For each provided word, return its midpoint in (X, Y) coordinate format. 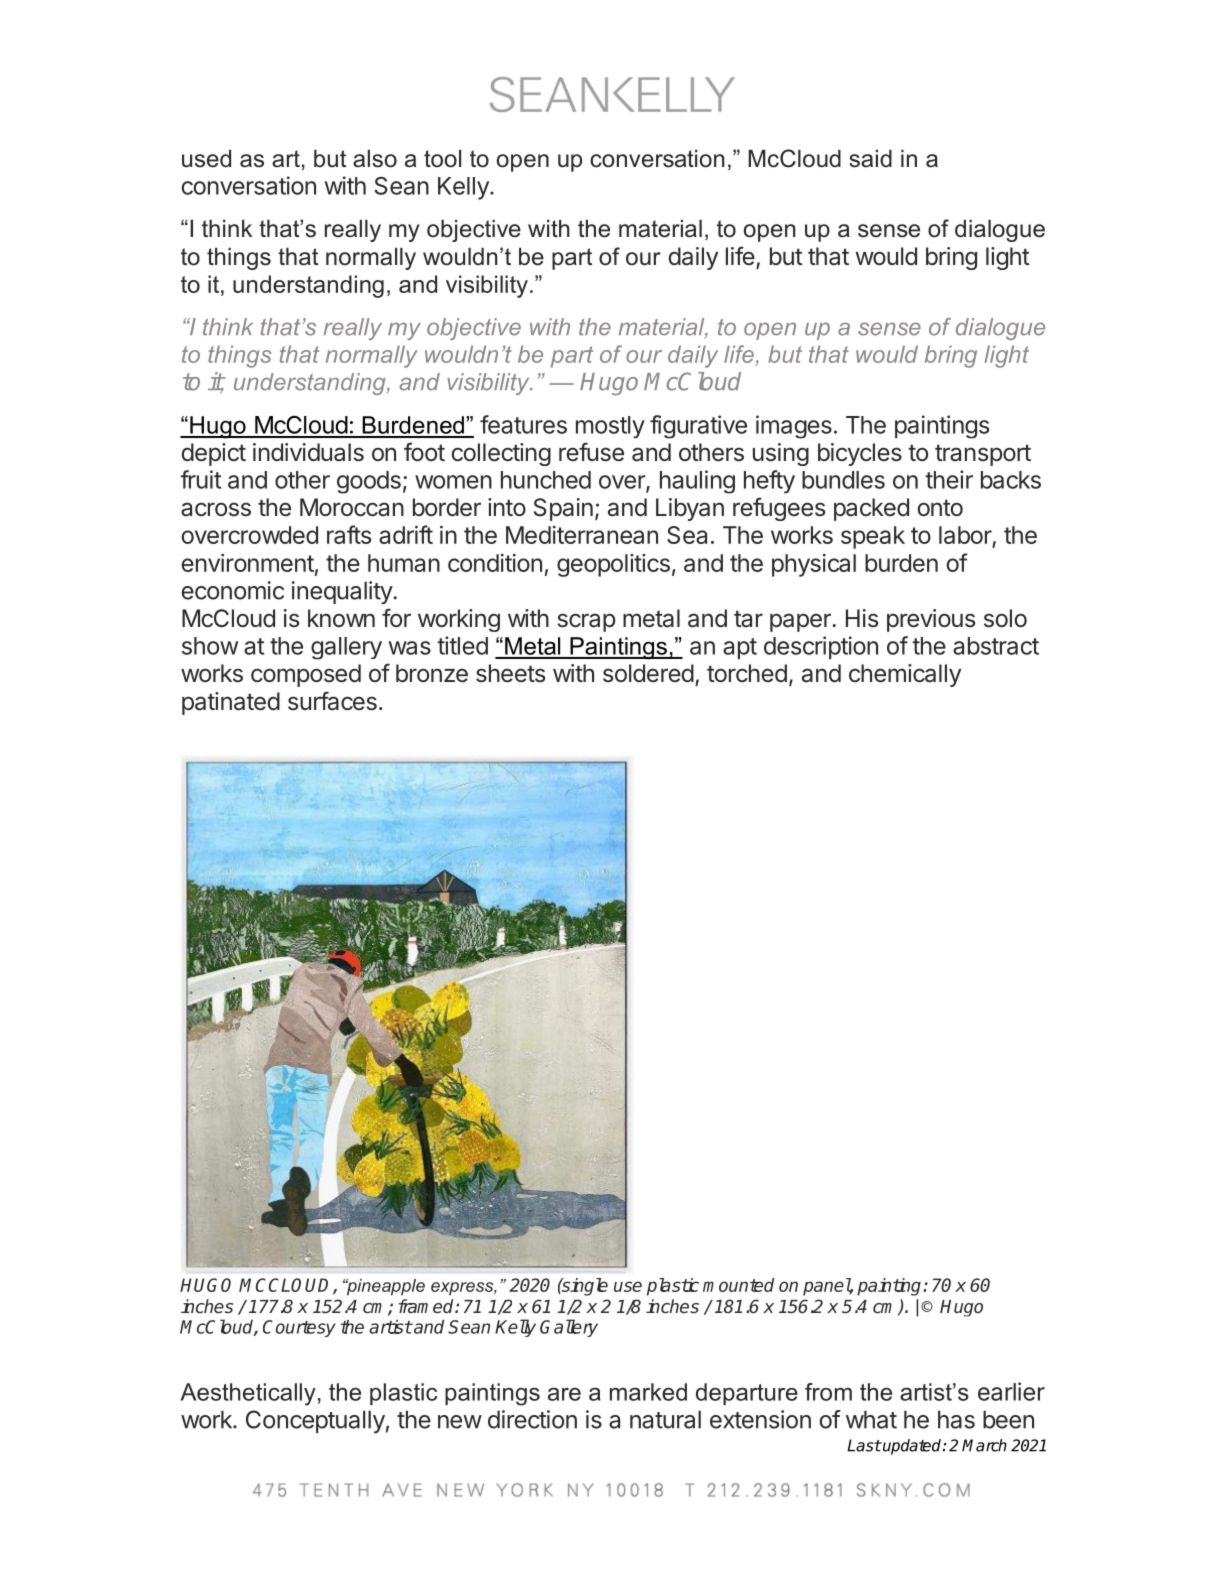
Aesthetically (248, 1394)
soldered (648, 673)
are (564, 1394)
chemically (905, 675)
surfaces (332, 701)
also (375, 159)
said (870, 159)
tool (442, 159)
